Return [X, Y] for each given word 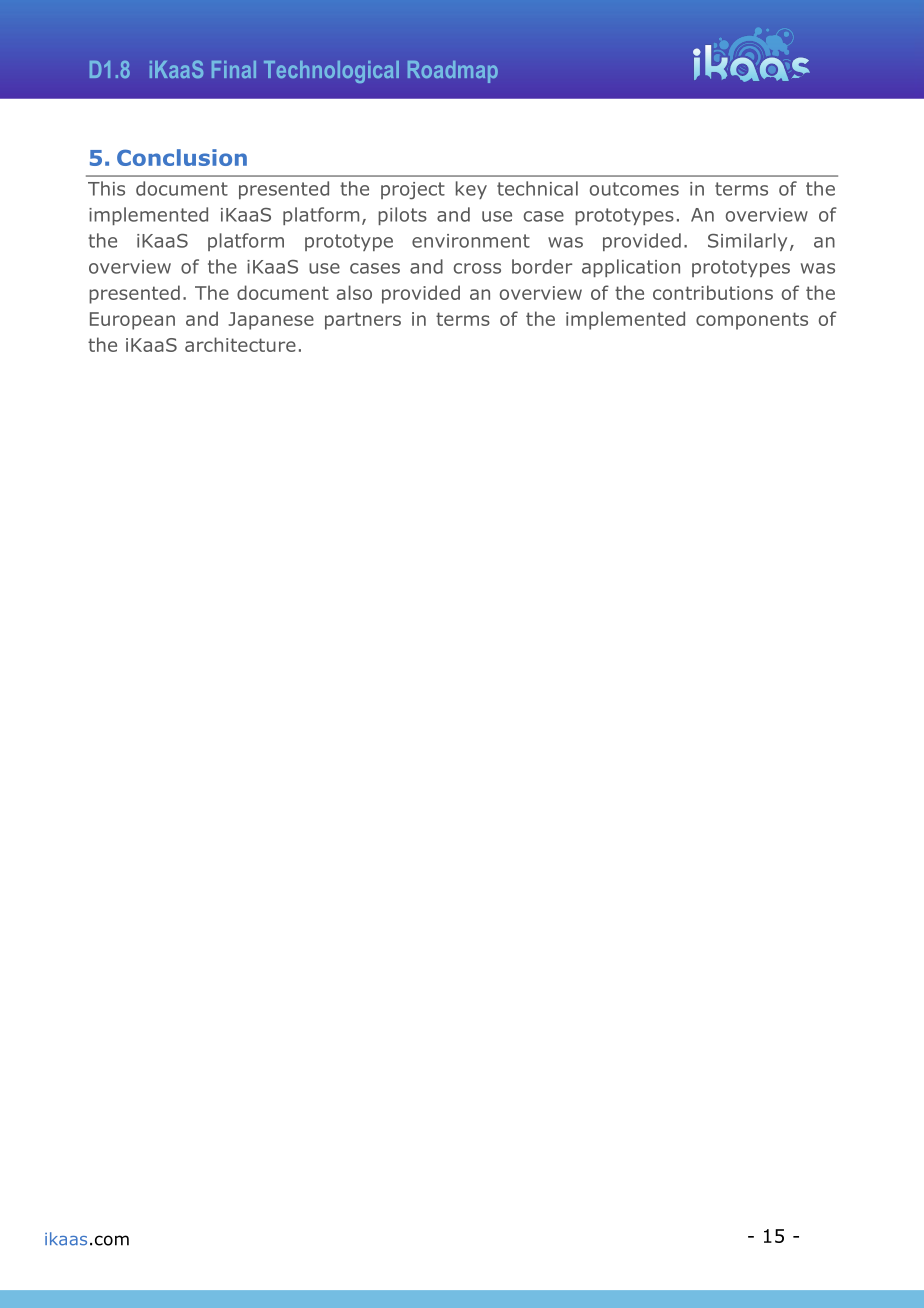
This [106, 188]
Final [234, 69]
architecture [240, 344]
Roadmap [453, 72]
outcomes [634, 189]
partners [363, 321]
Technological [331, 72]
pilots [402, 216]
